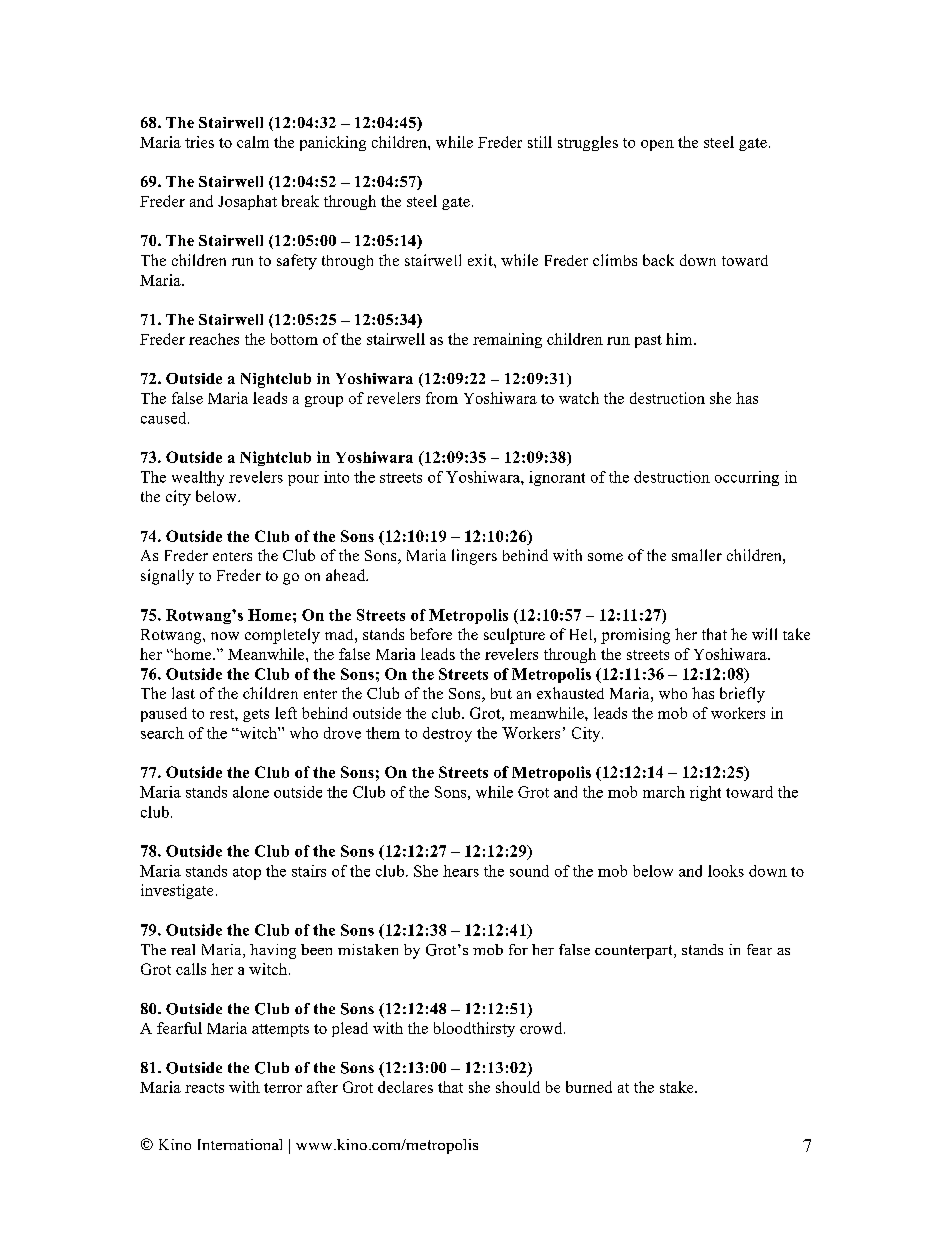 The width and height of the screenshot is (952, 1233). Describe the element at coordinates (165, 418) in the screenshot. I see `caused` at that location.
